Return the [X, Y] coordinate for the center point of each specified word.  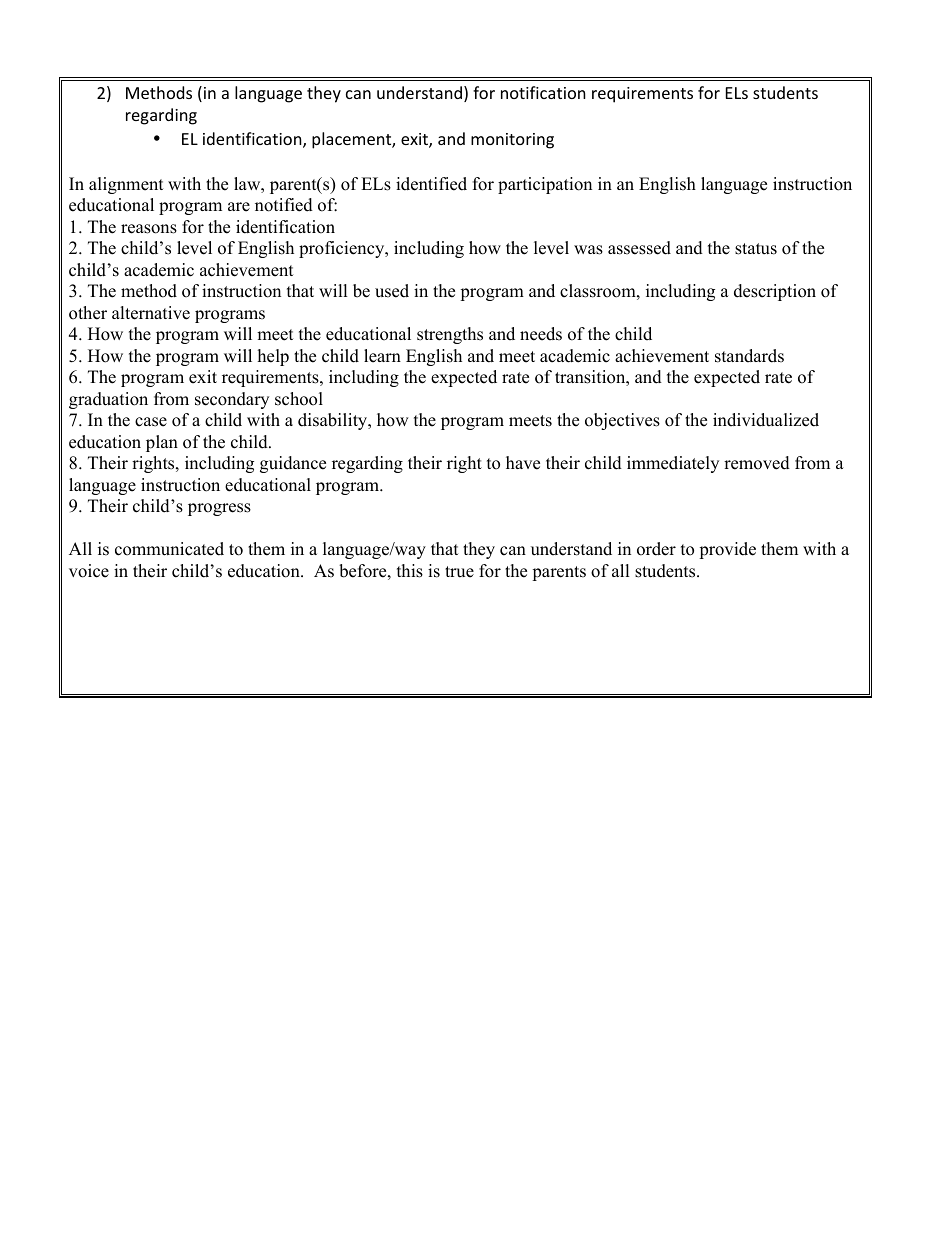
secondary [232, 400]
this [410, 571]
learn [382, 356]
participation [545, 185]
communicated [169, 549]
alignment [126, 185]
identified [431, 184]
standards [749, 356]
